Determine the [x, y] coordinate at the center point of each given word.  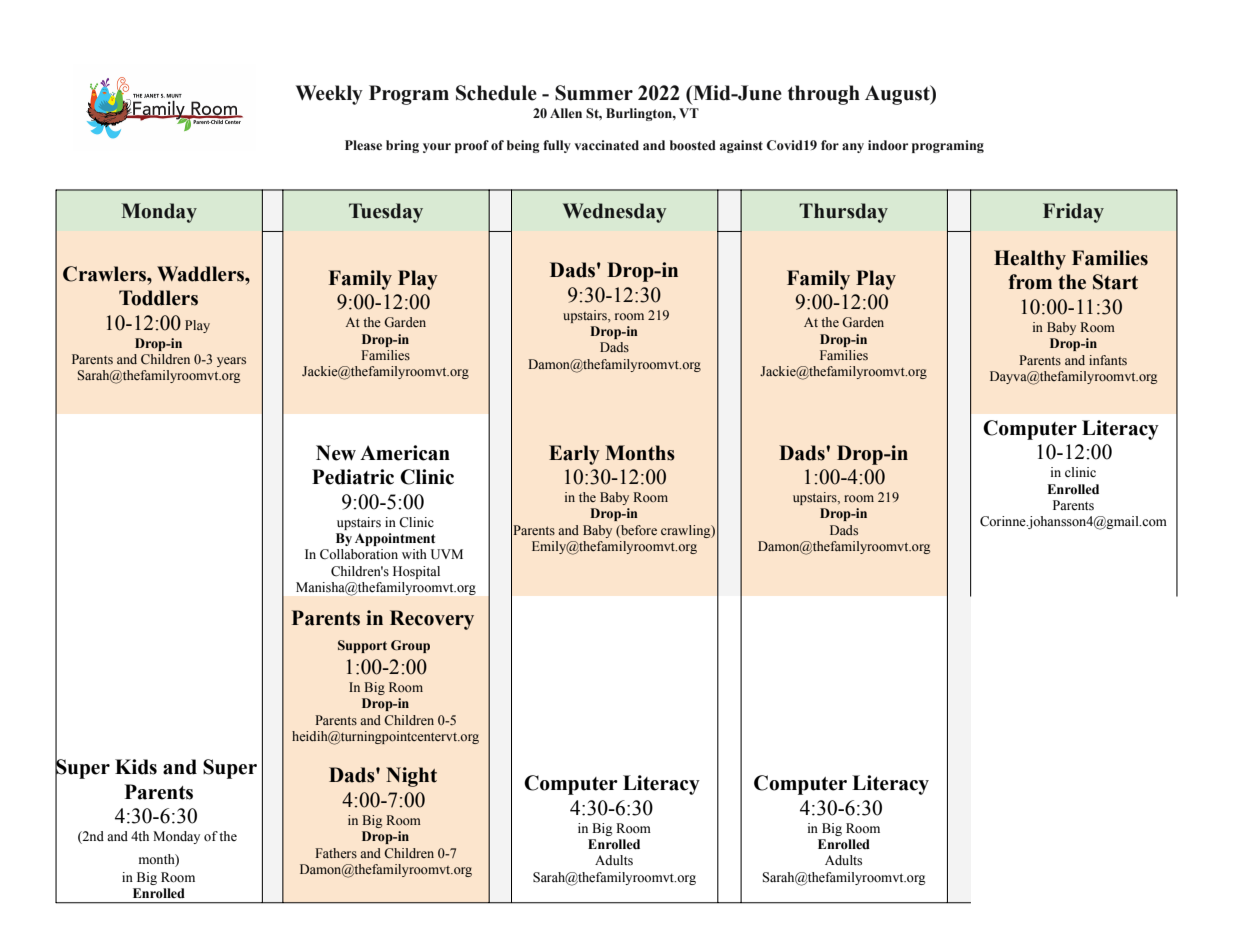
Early [574, 455]
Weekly [329, 95]
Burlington [640, 114]
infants [1108, 360]
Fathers [336, 853]
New [336, 453]
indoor [888, 145]
